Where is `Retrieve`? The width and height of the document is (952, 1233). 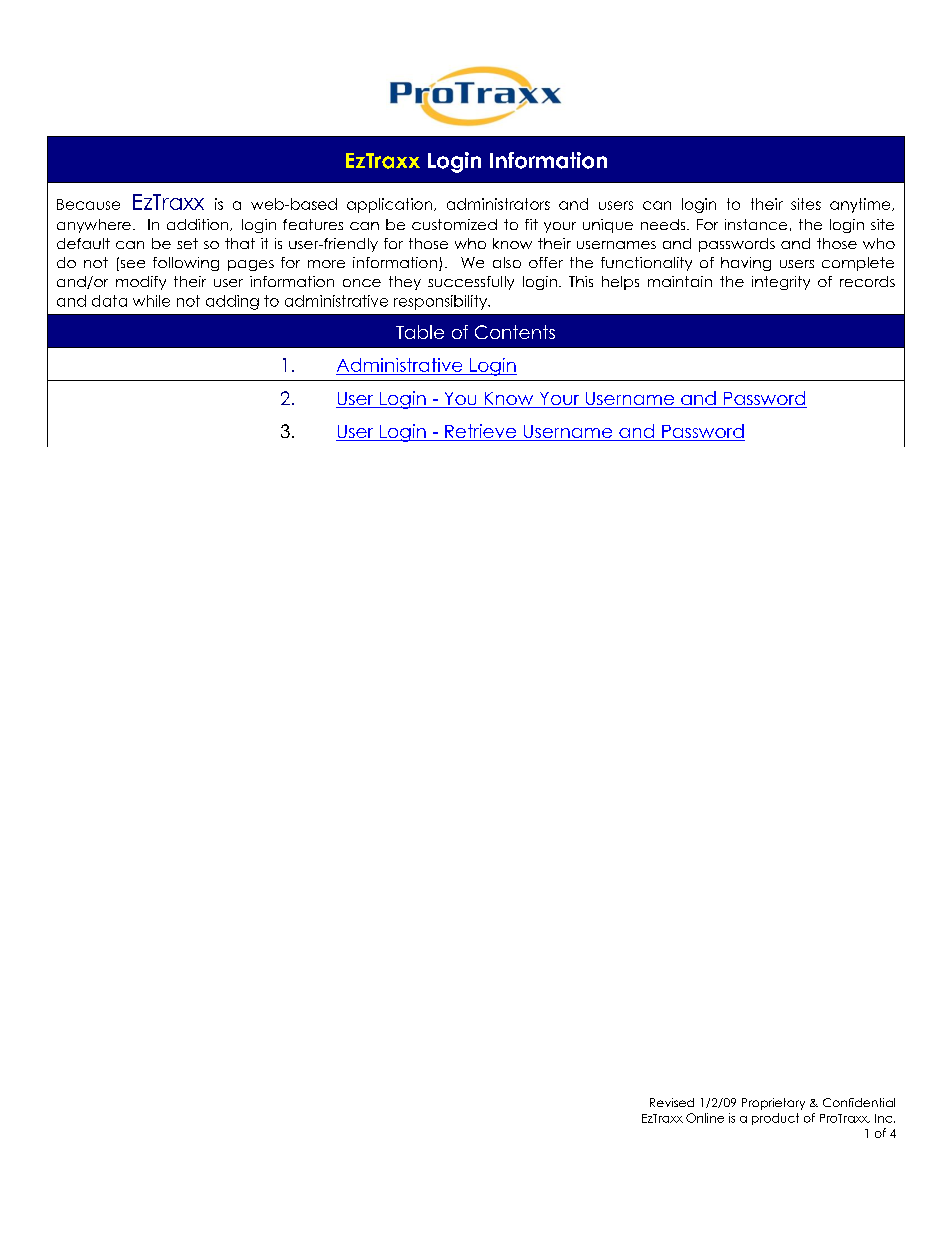 Retrieve is located at coordinates (481, 432).
